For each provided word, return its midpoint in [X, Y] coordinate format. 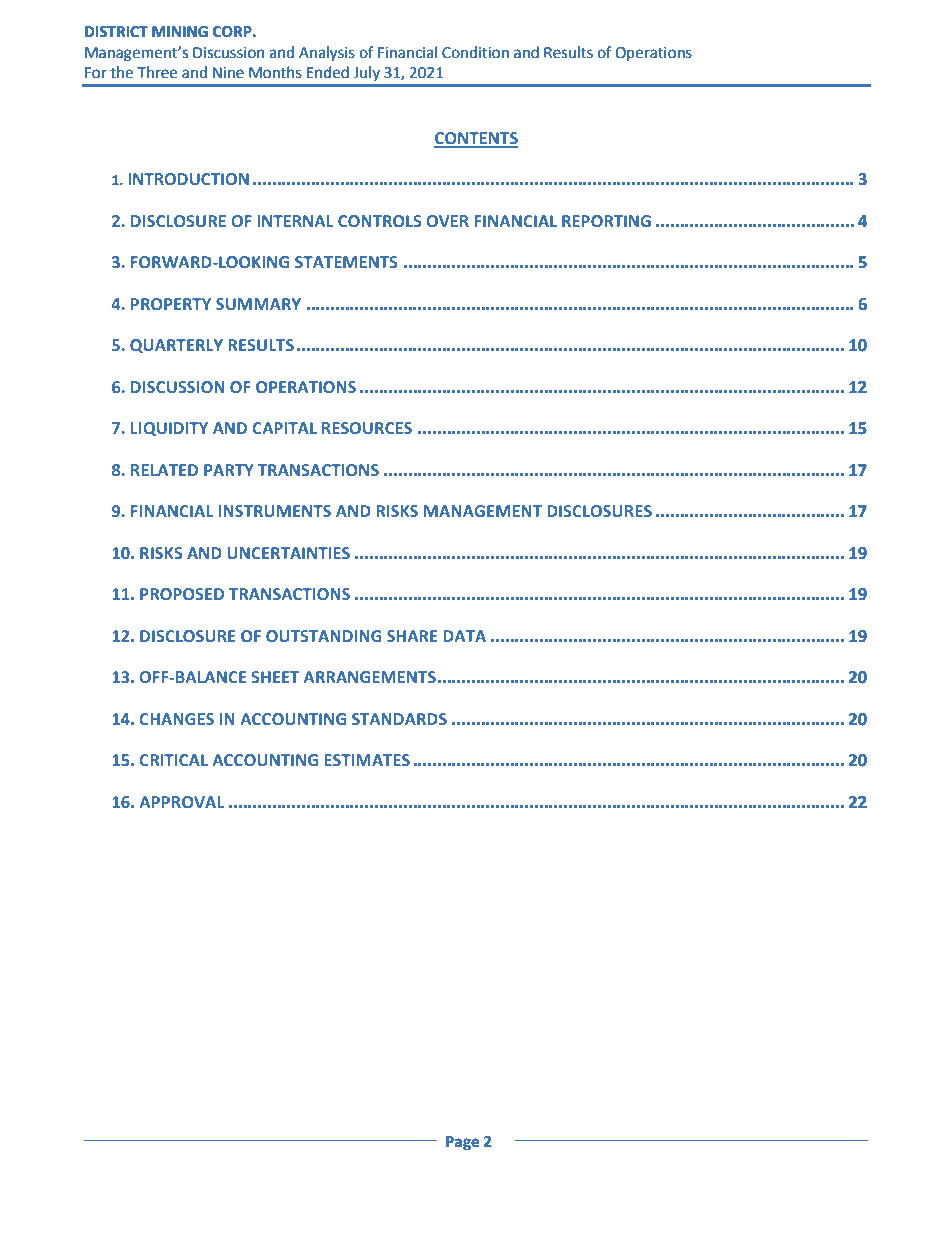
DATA [464, 636]
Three [157, 72]
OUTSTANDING [324, 636]
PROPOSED [182, 594]
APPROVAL [181, 802]
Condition [475, 52]
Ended [328, 72]
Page [462, 1143]
